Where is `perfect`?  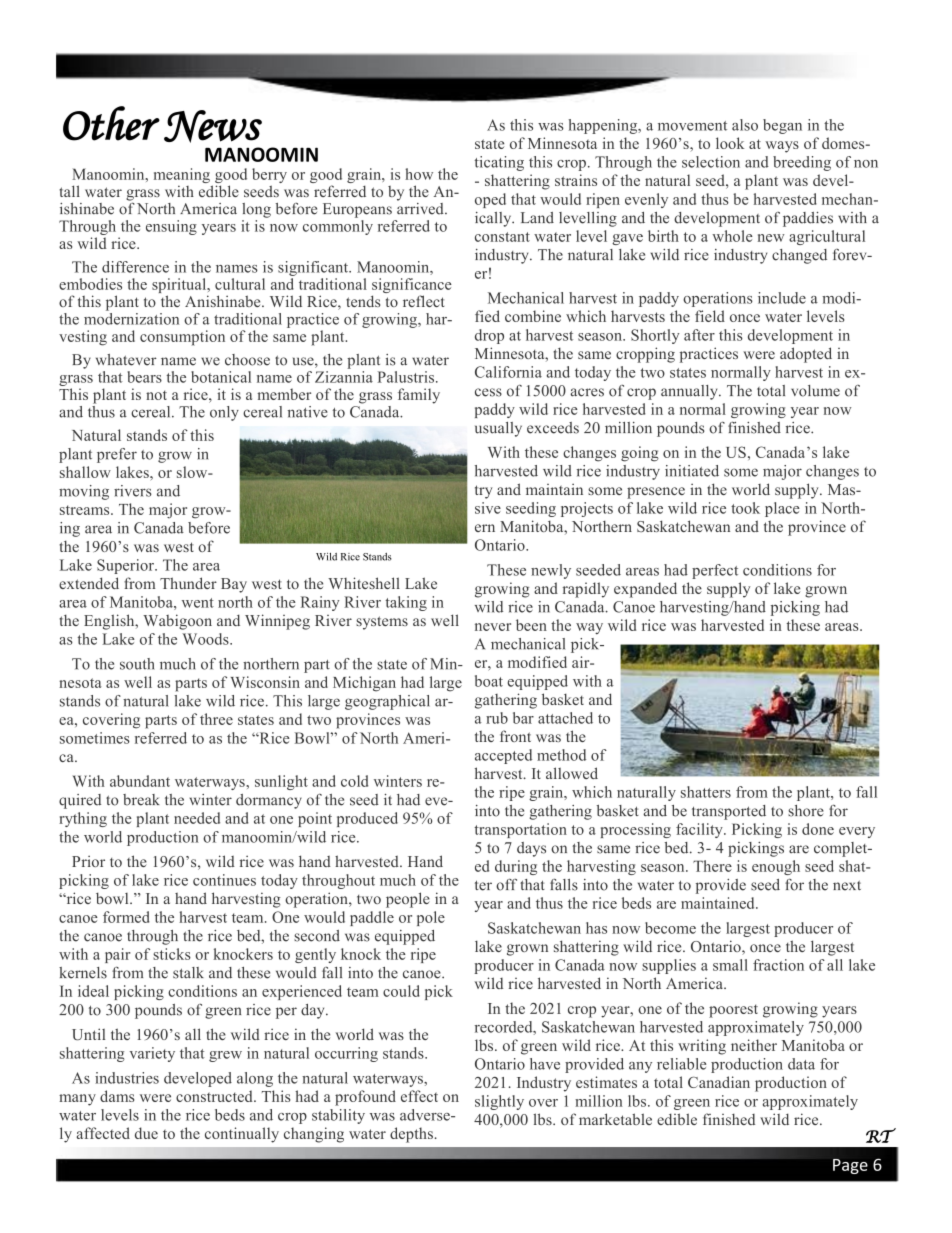 perfect is located at coordinates (715, 571).
